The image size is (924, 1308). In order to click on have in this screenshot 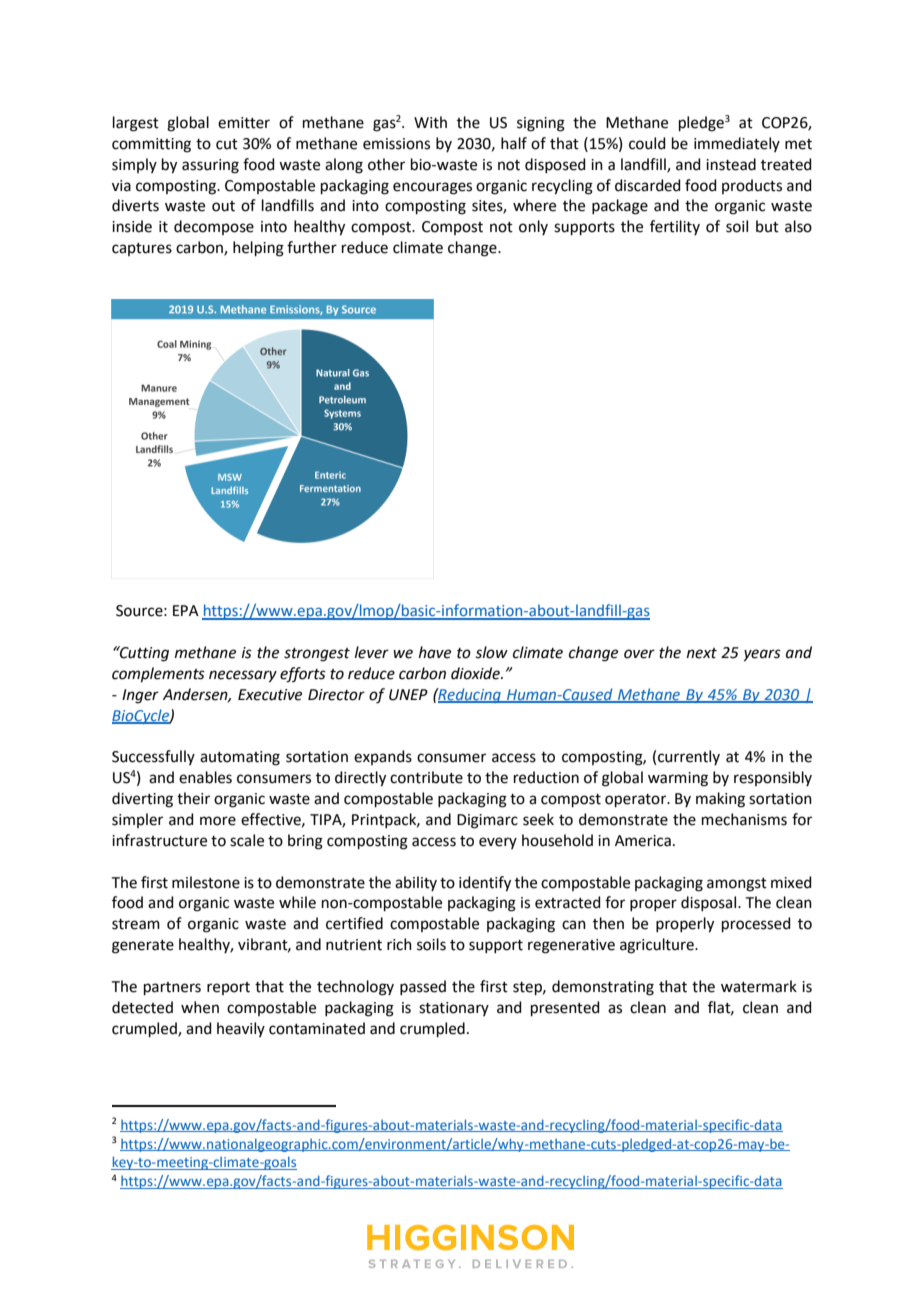, I will do `click(435, 652)`.
